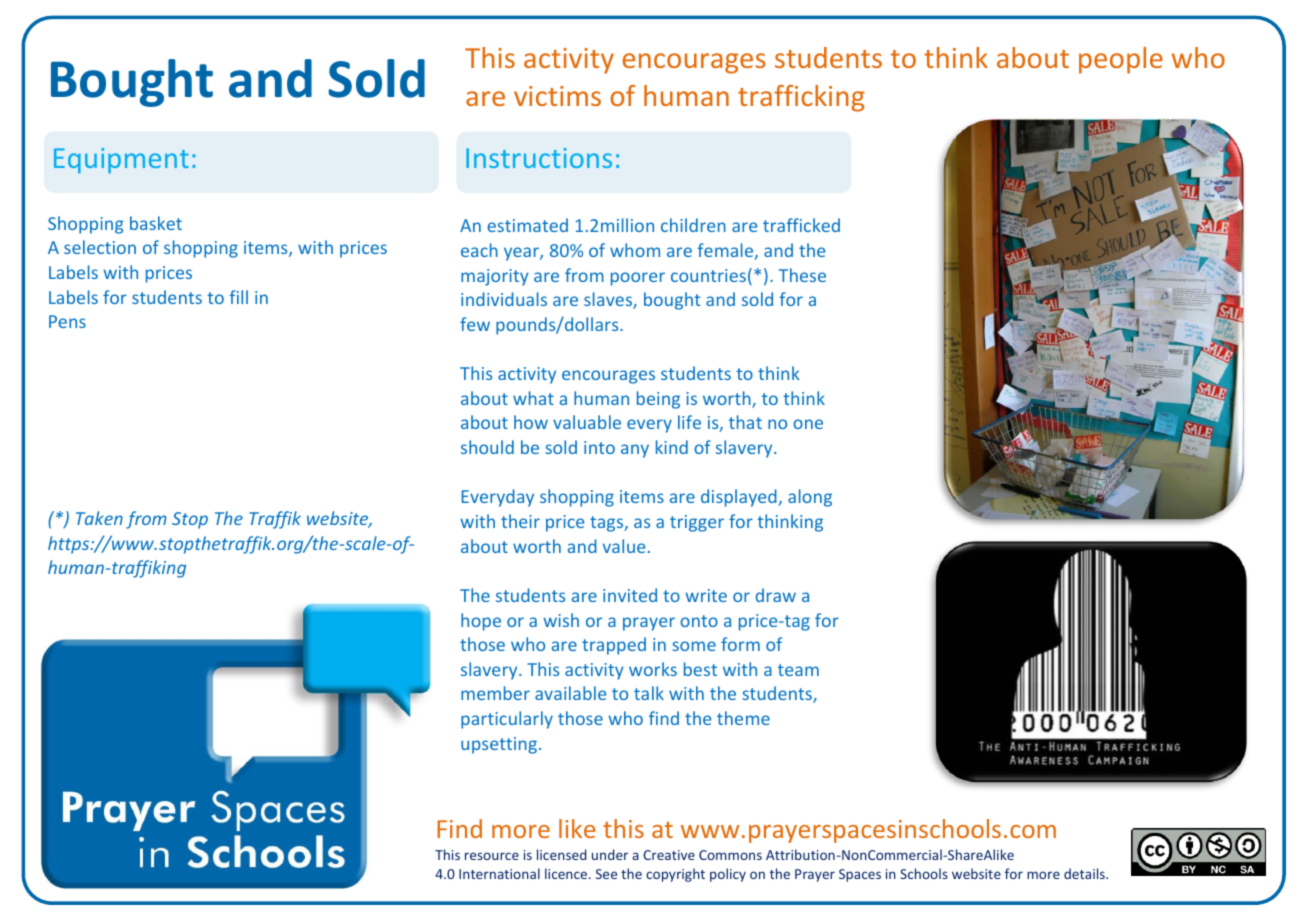  Describe the element at coordinates (802, 275) in the image. I see `These` at that location.
